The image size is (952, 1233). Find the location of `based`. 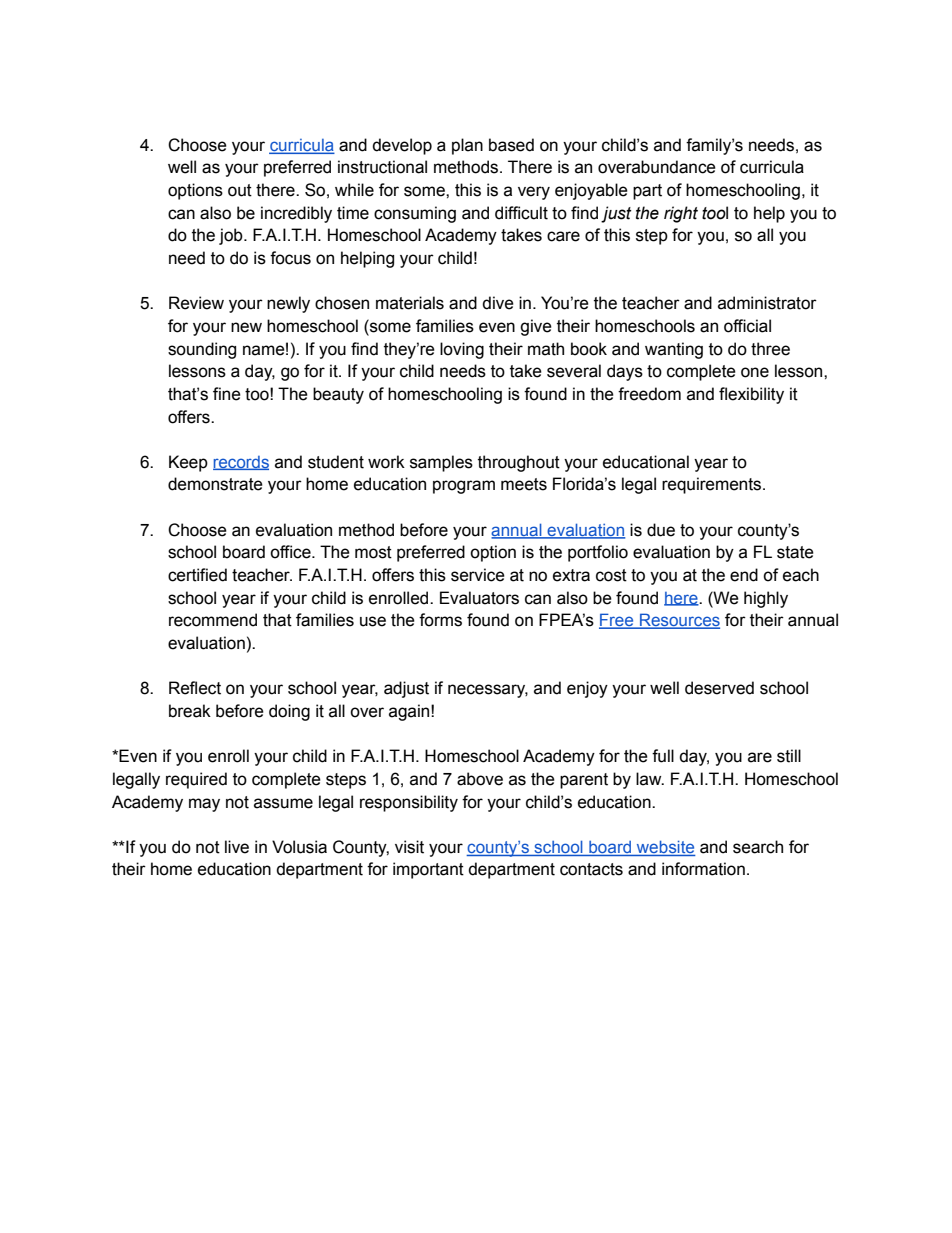

based is located at coordinates (511, 145).
